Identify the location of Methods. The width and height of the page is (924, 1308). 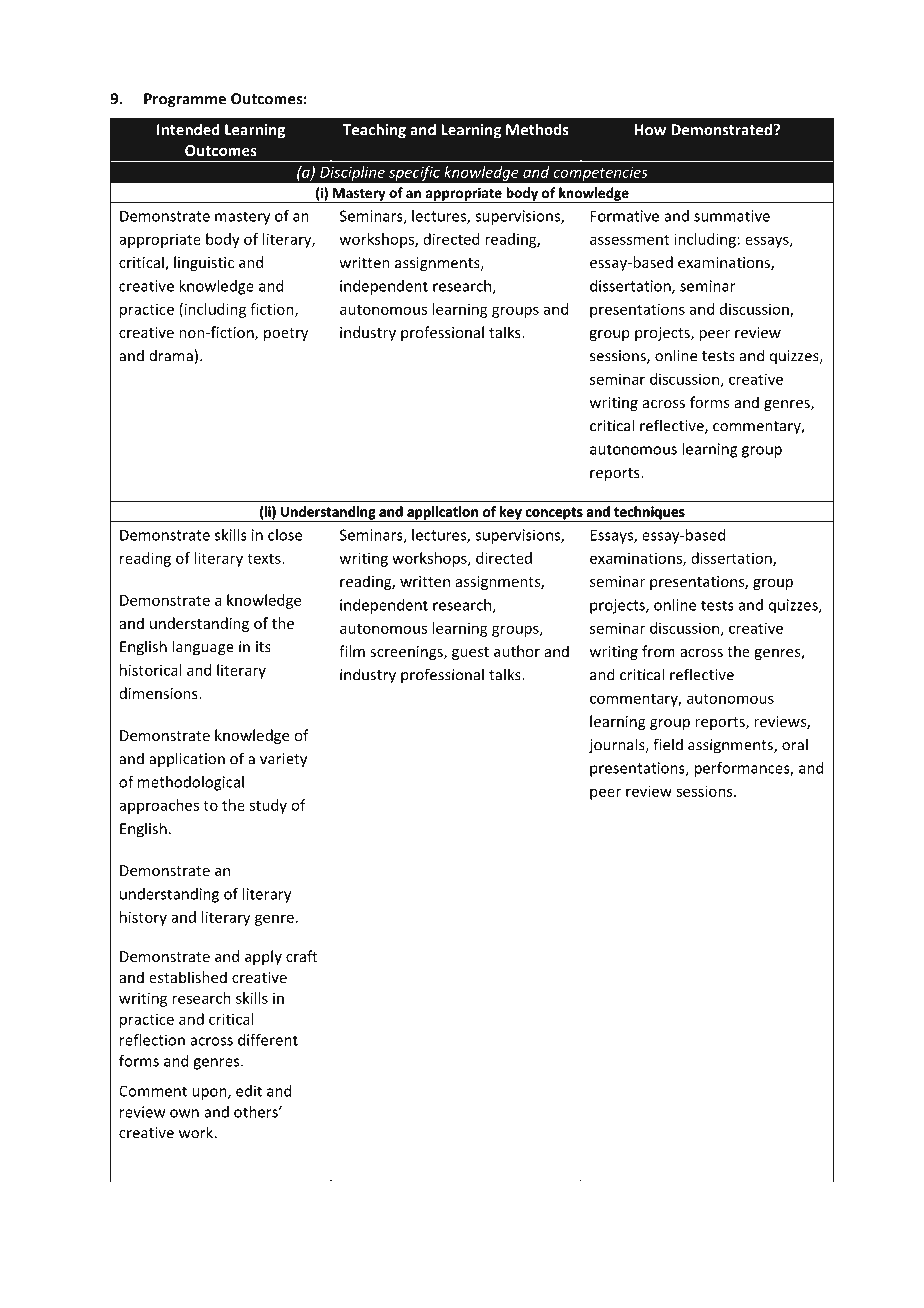
(537, 129).
